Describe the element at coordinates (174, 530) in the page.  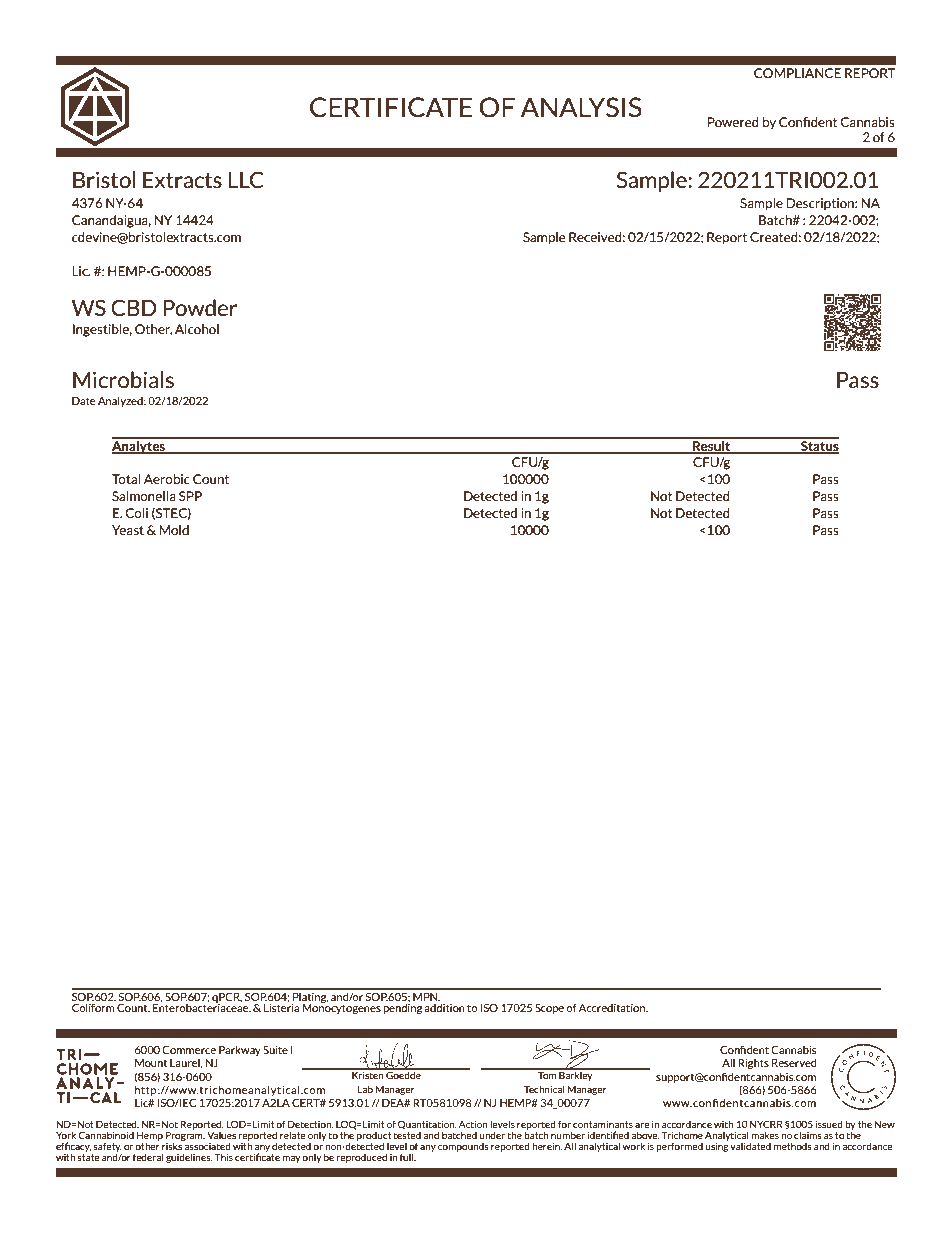
I see `Mold` at that location.
